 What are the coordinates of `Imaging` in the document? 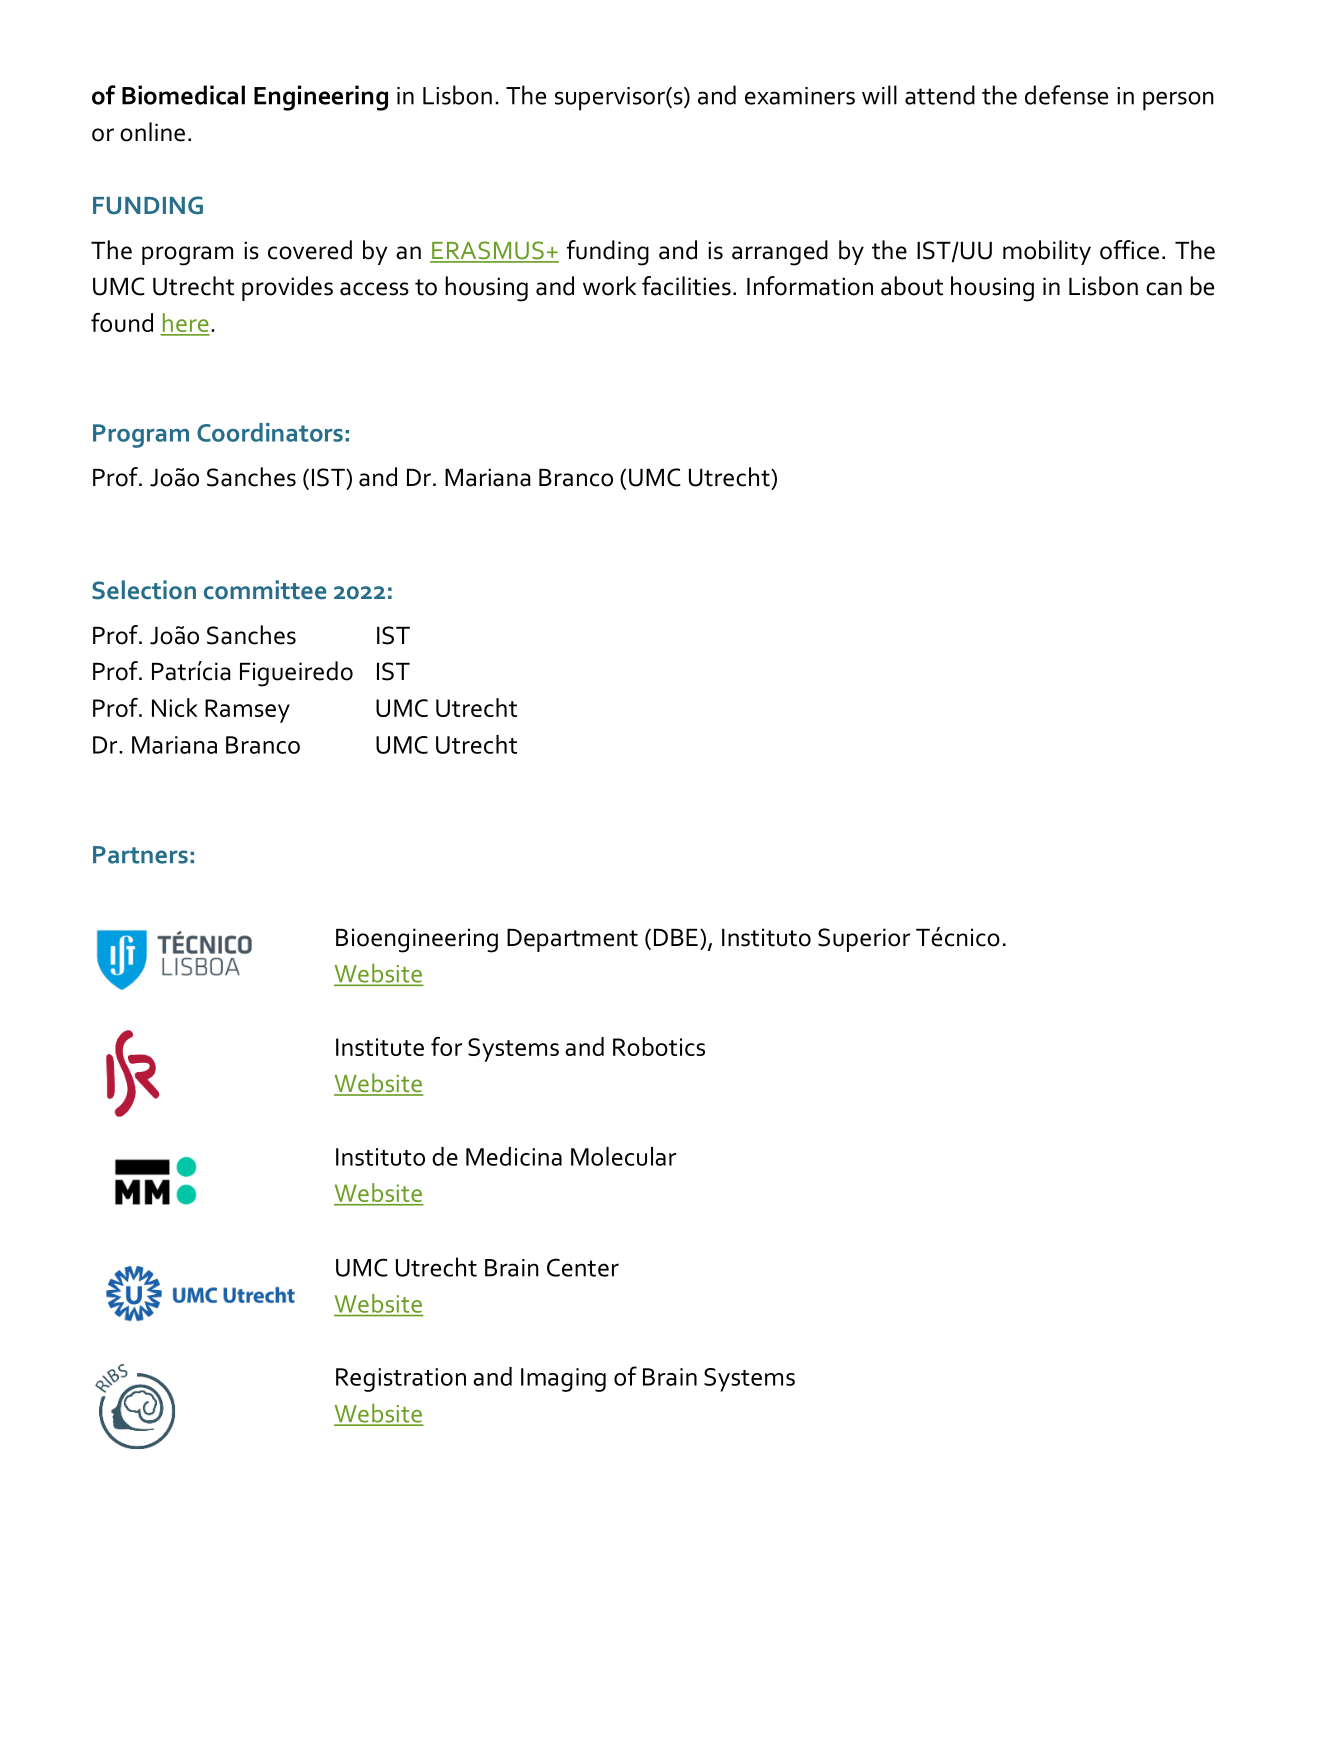 It's located at (563, 1380).
